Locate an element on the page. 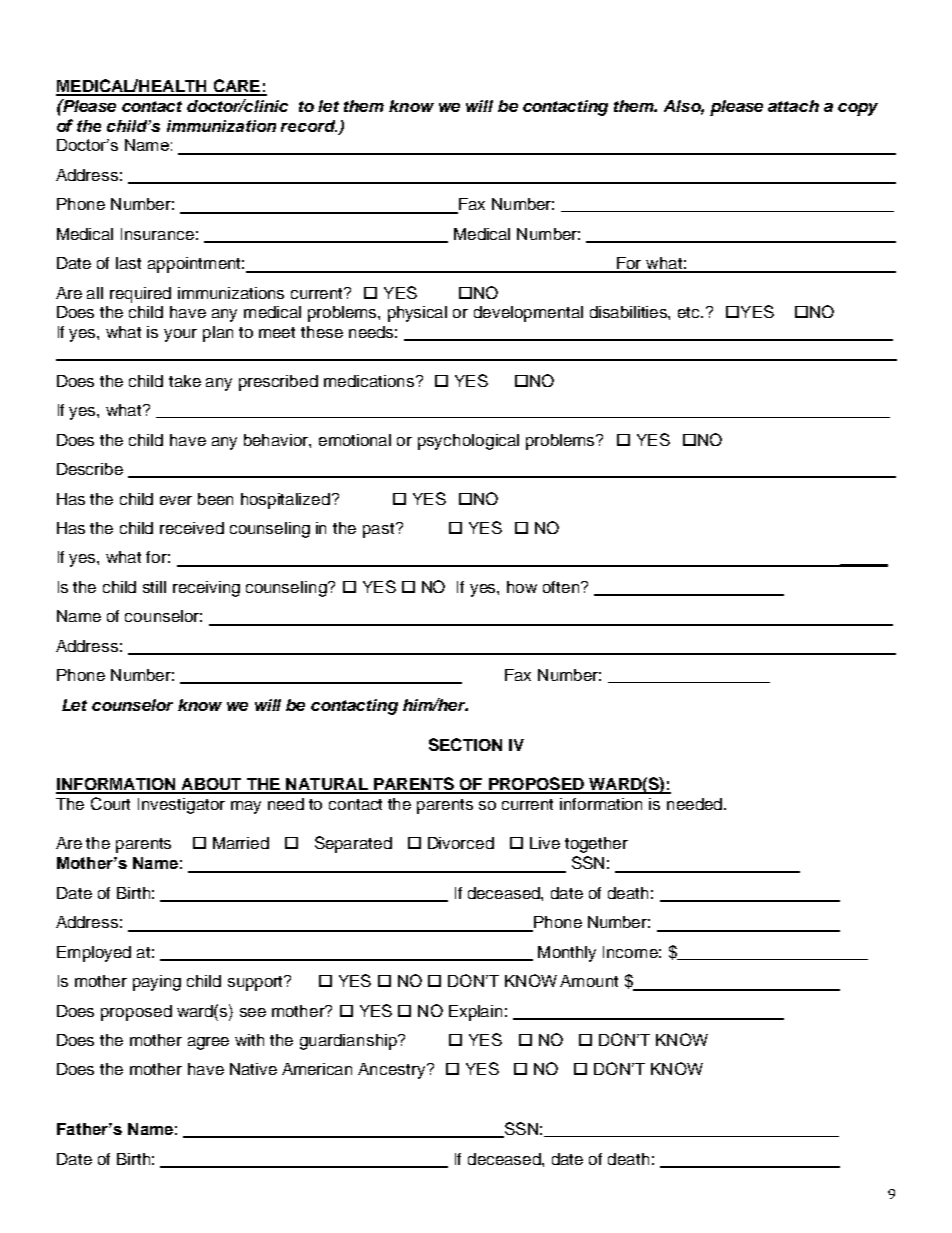  Divorced is located at coordinates (461, 843).
